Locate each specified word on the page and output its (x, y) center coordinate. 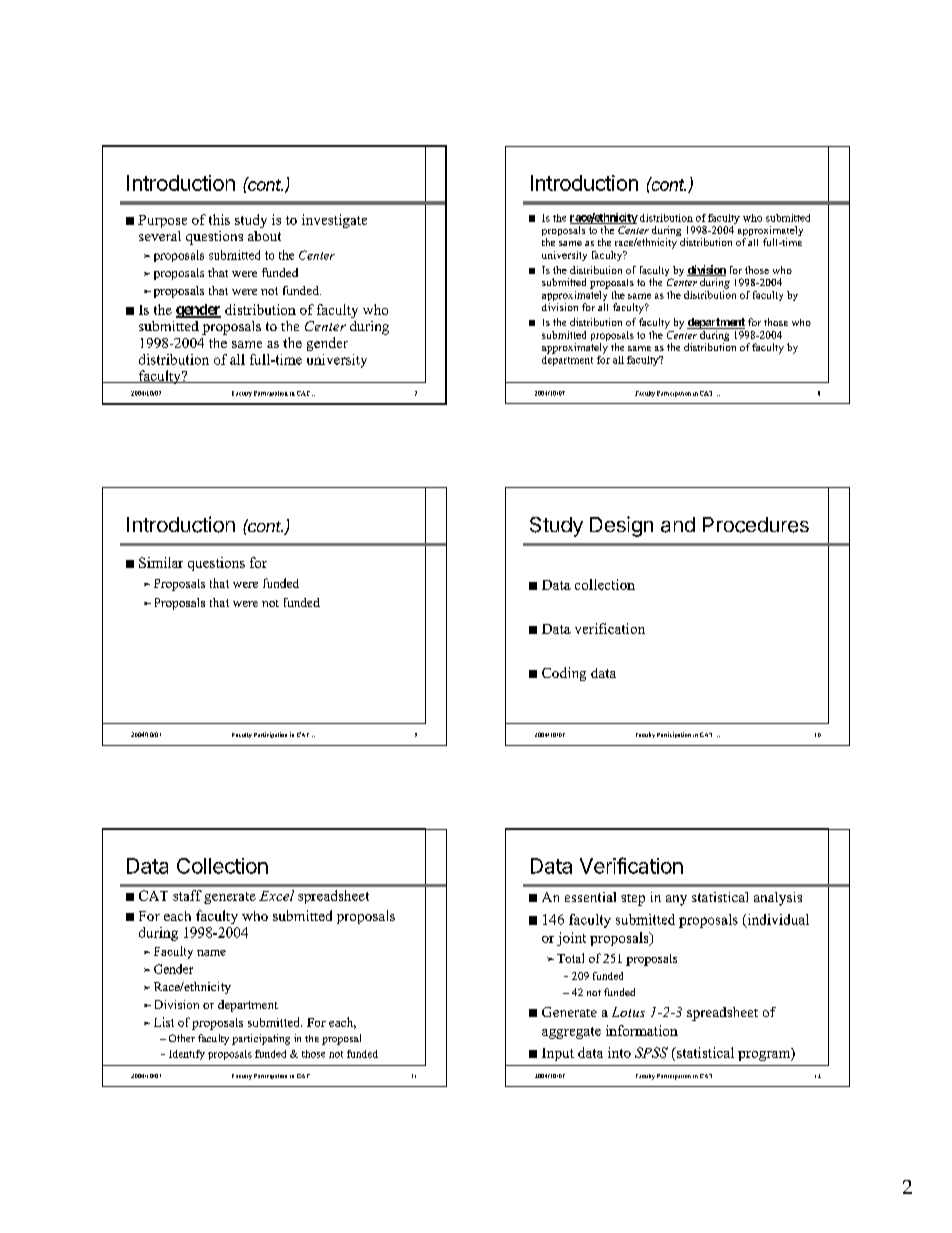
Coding (564, 674)
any (676, 900)
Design (621, 526)
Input (558, 1054)
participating (261, 1039)
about (264, 236)
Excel (276, 895)
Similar (161, 562)
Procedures (756, 525)
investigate (334, 221)
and (678, 525)
